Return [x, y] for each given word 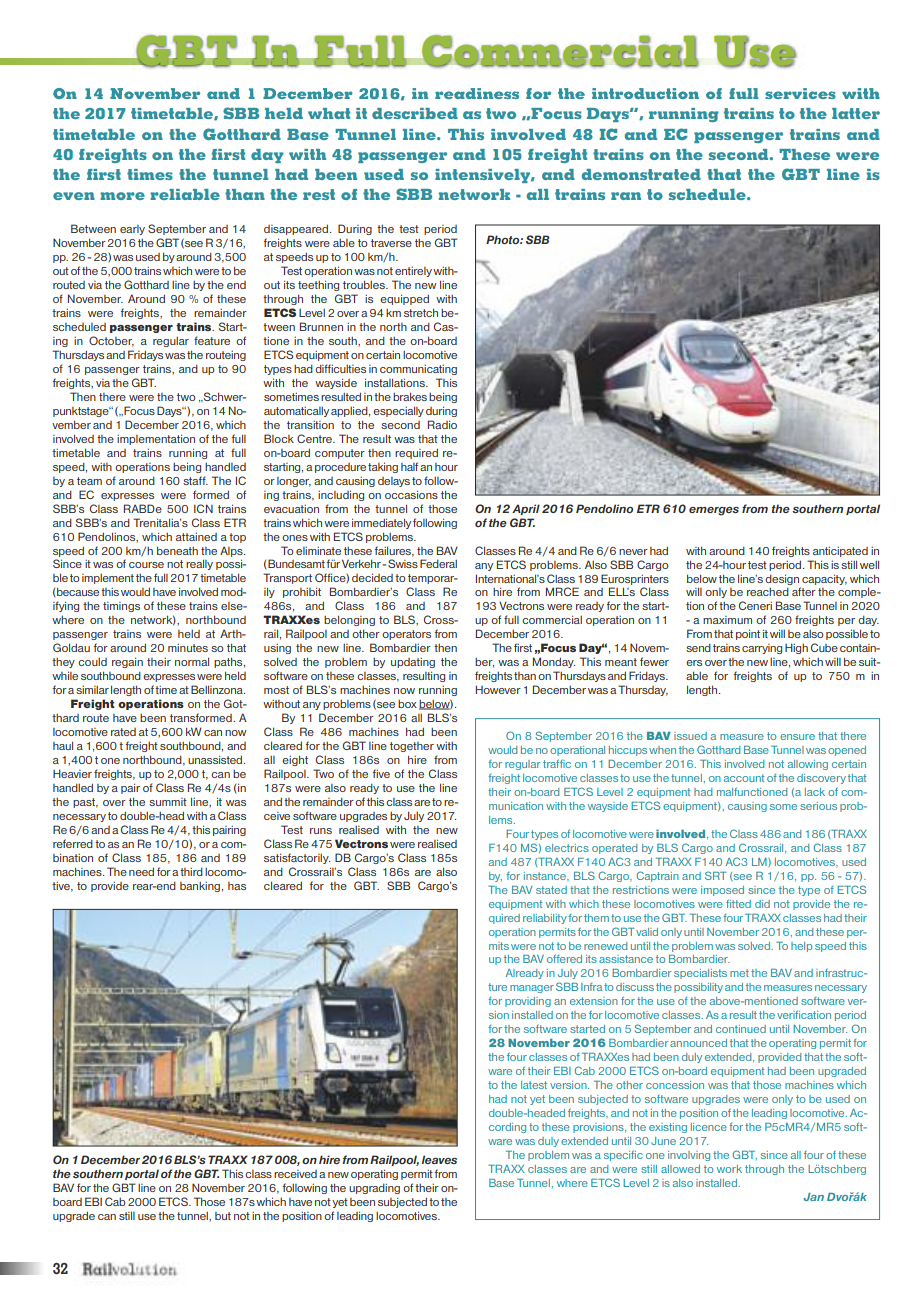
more [122, 196]
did [762, 904]
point [748, 634]
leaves [439, 1159]
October [111, 341]
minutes [188, 648]
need [141, 871]
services [800, 93]
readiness [477, 93]
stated [551, 890]
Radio [442, 424]
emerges [714, 511]
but [223, 1216]
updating [413, 663]
